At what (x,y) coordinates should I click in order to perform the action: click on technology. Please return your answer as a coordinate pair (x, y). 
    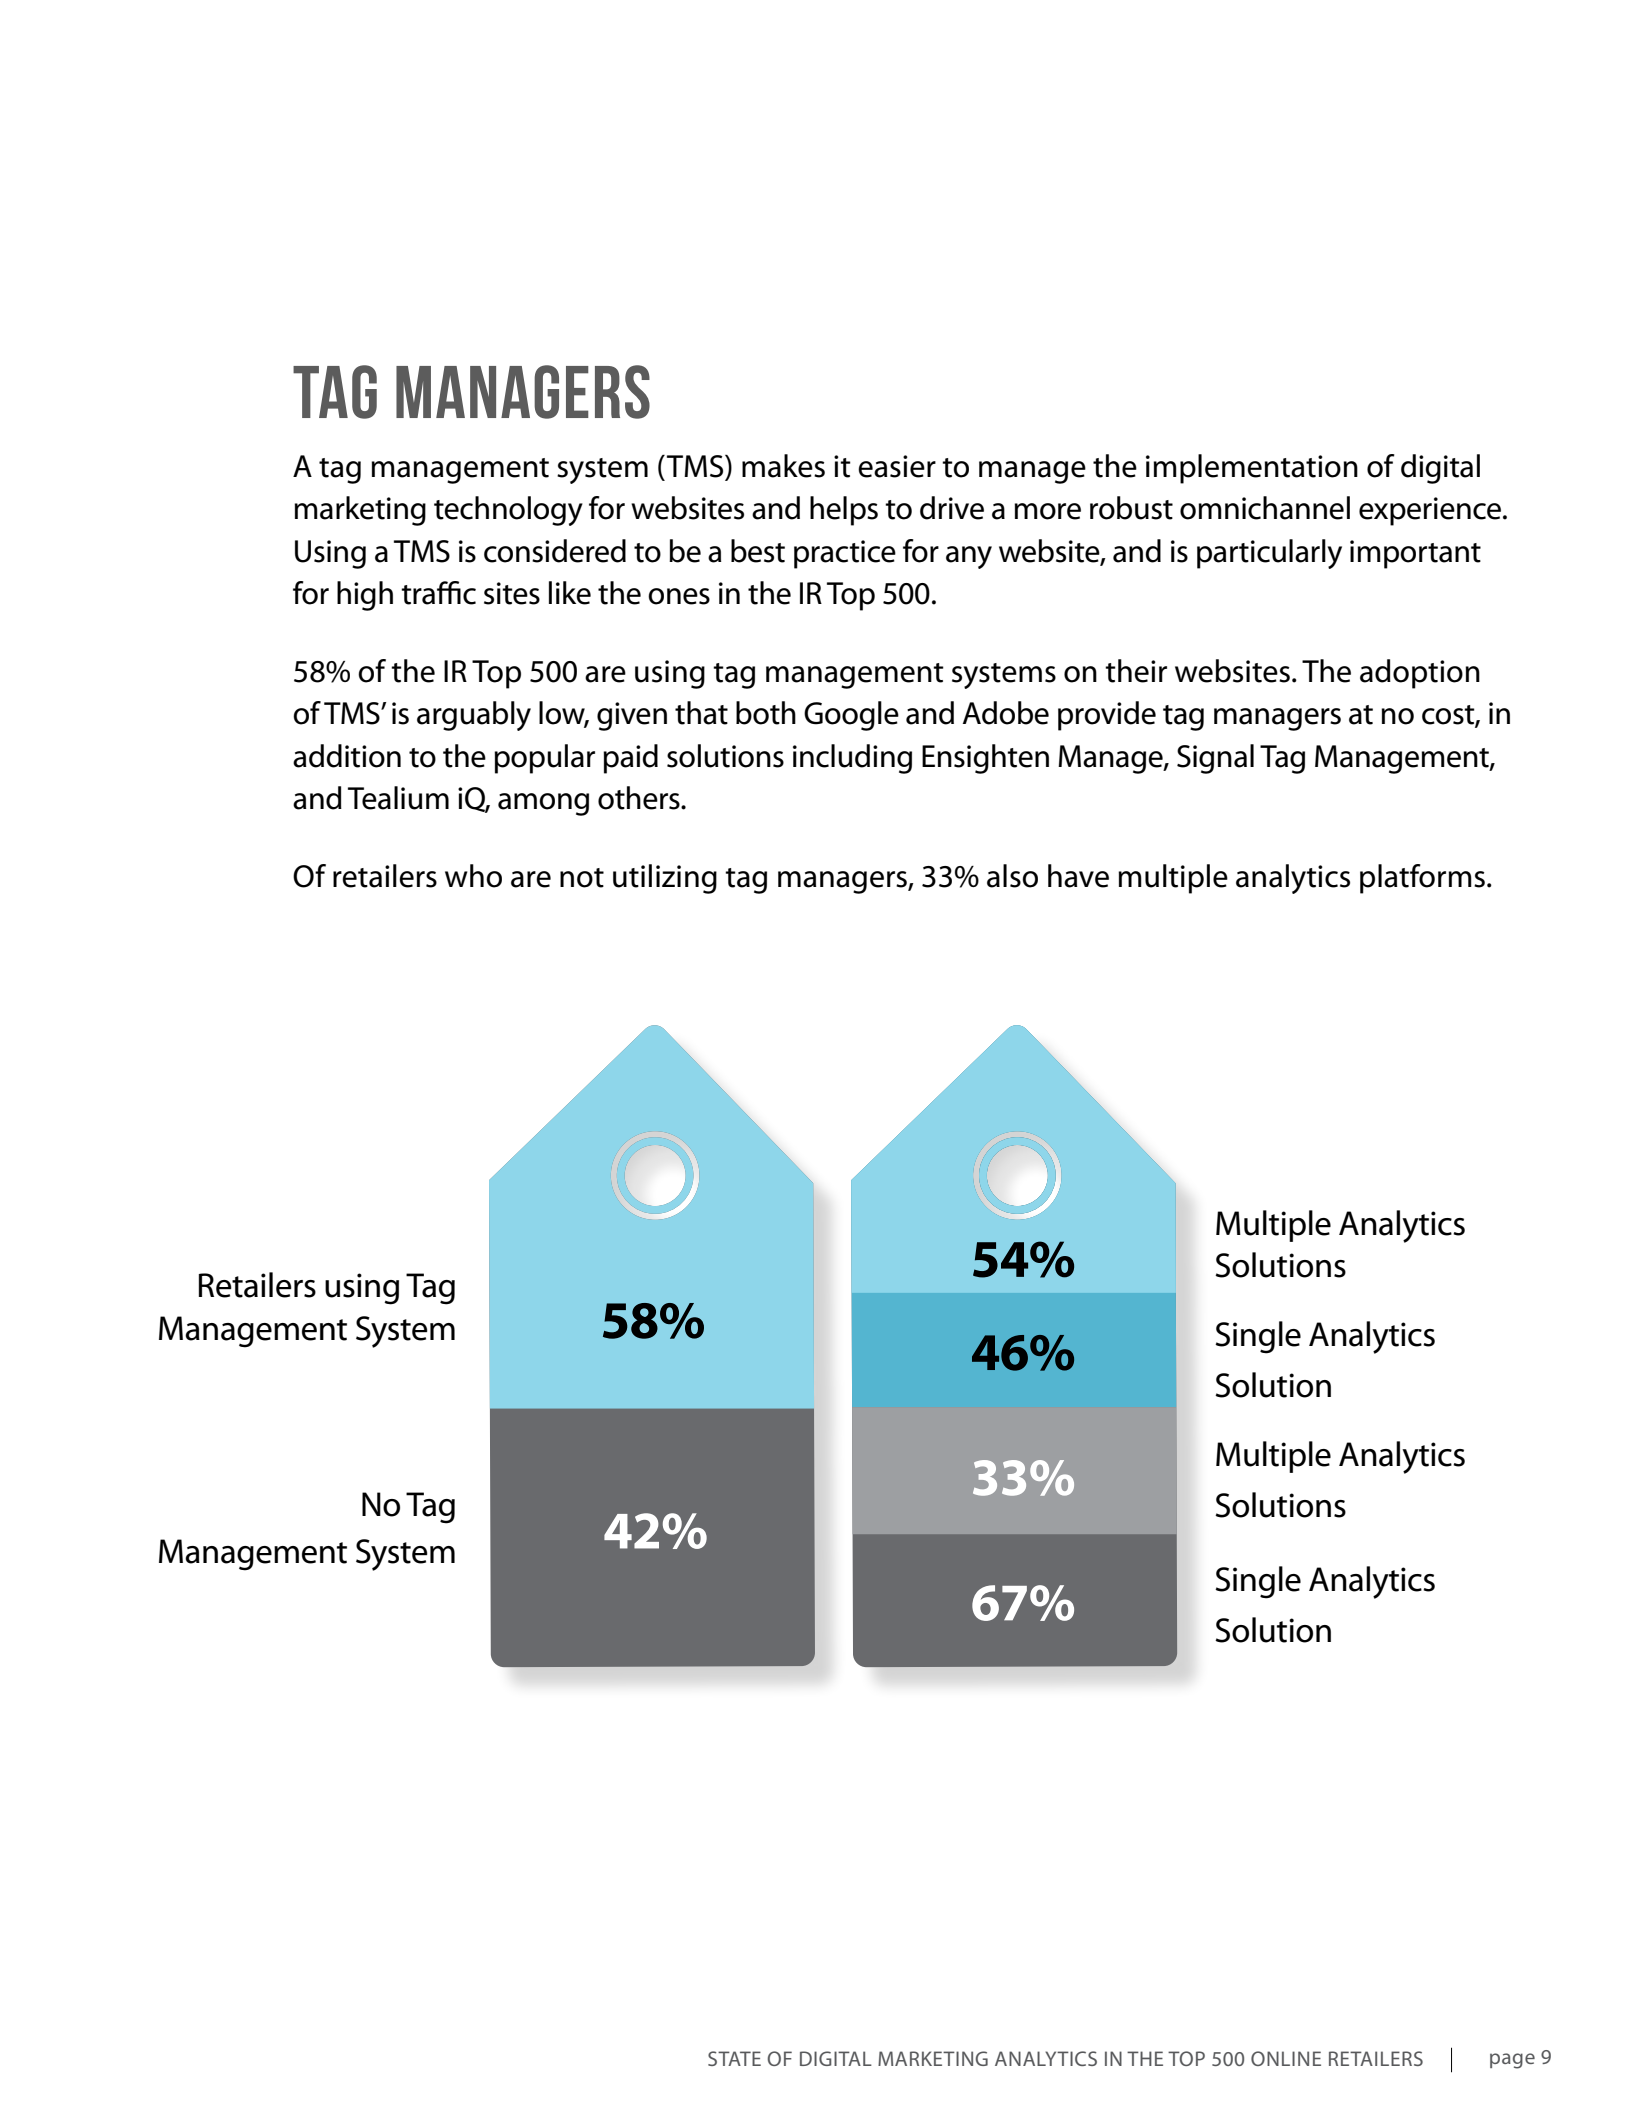
    Looking at the image, I should click on (508, 511).
